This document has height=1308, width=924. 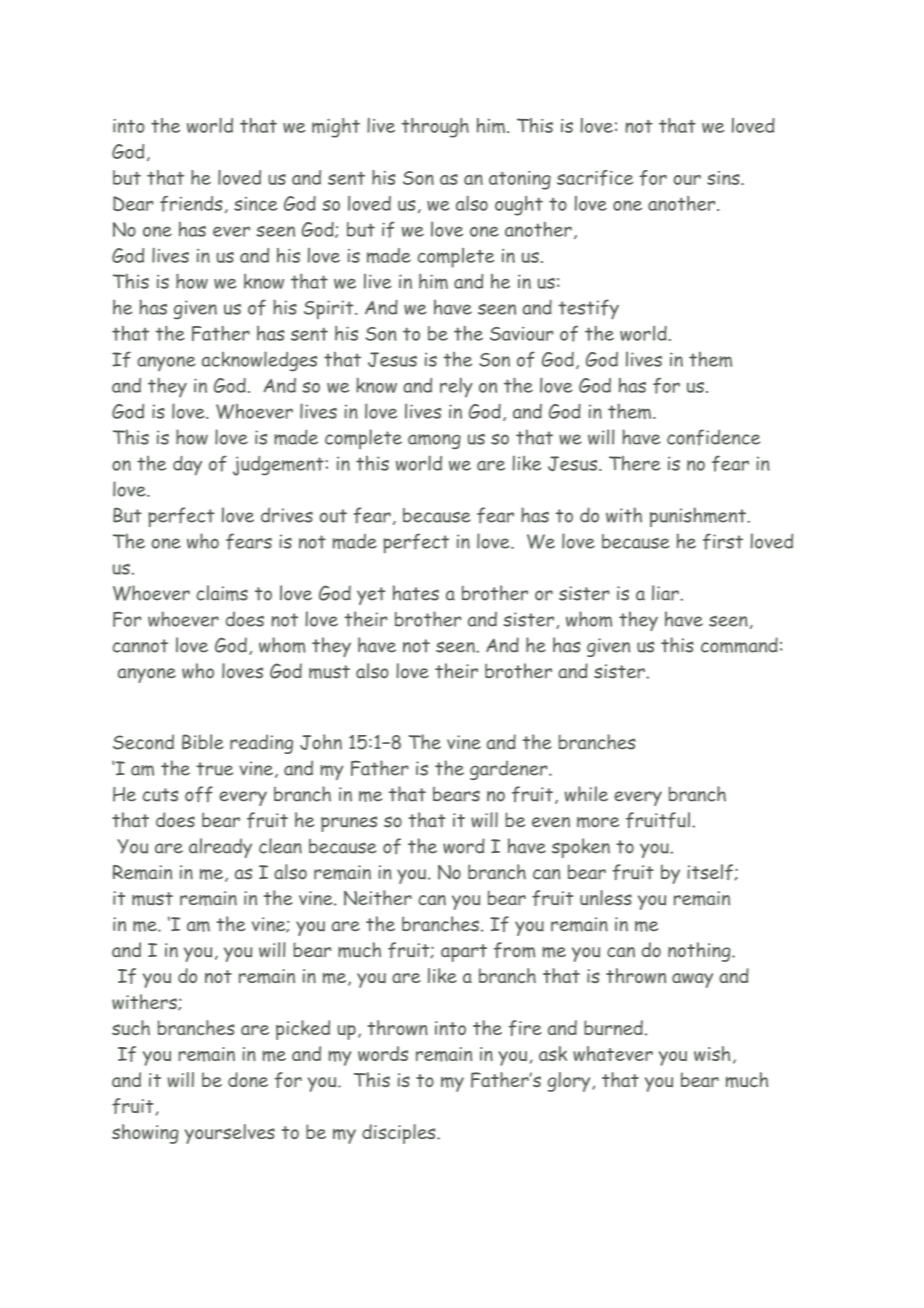 What do you see at coordinates (598, 822) in the document?
I see `more` at bounding box center [598, 822].
